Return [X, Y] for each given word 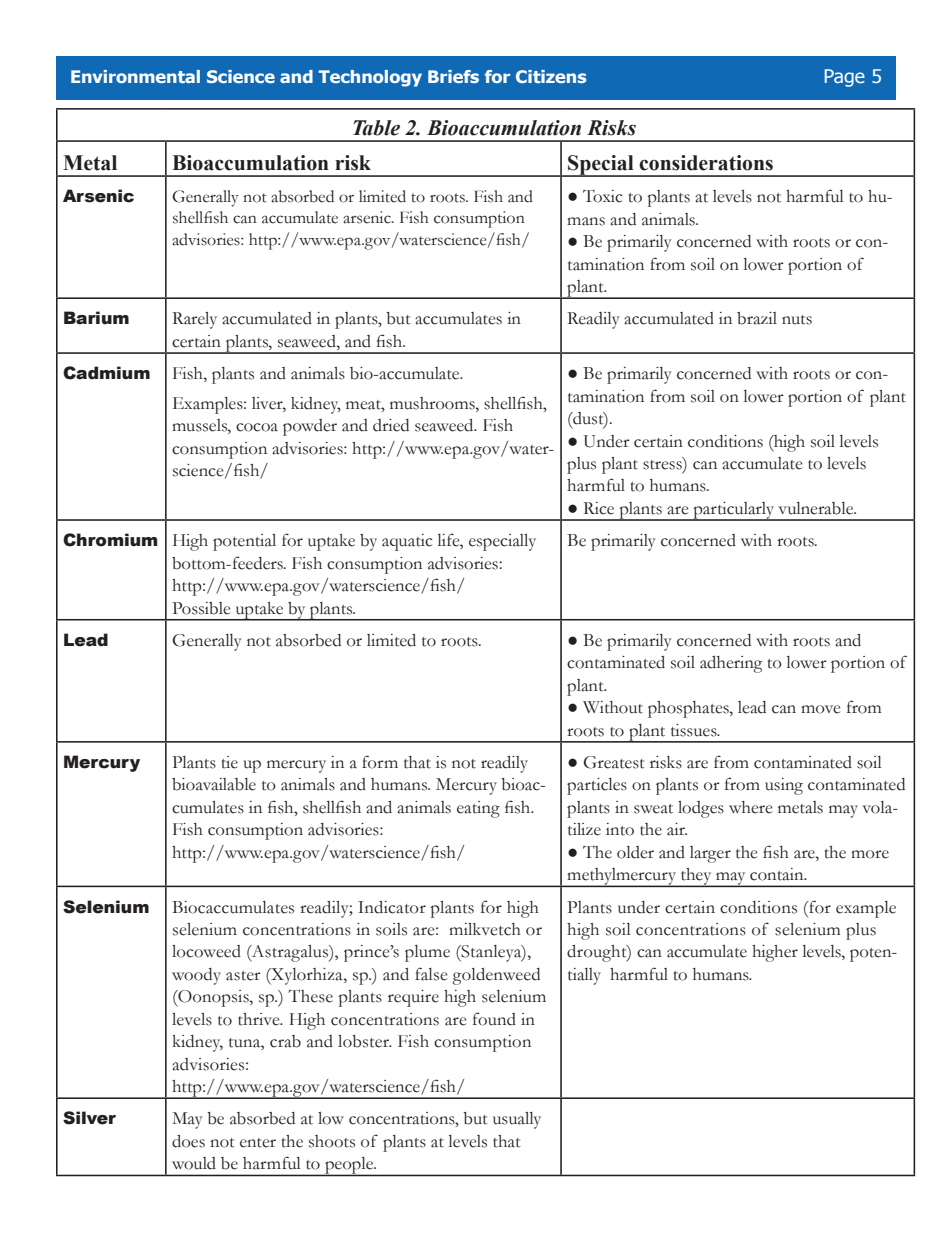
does [188, 1141]
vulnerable [816, 508]
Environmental [135, 76]
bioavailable [214, 784]
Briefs [453, 76]
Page [845, 78]
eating [478, 809]
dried [391, 425]
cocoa [257, 427]
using [784, 786]
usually [517, 1120]
